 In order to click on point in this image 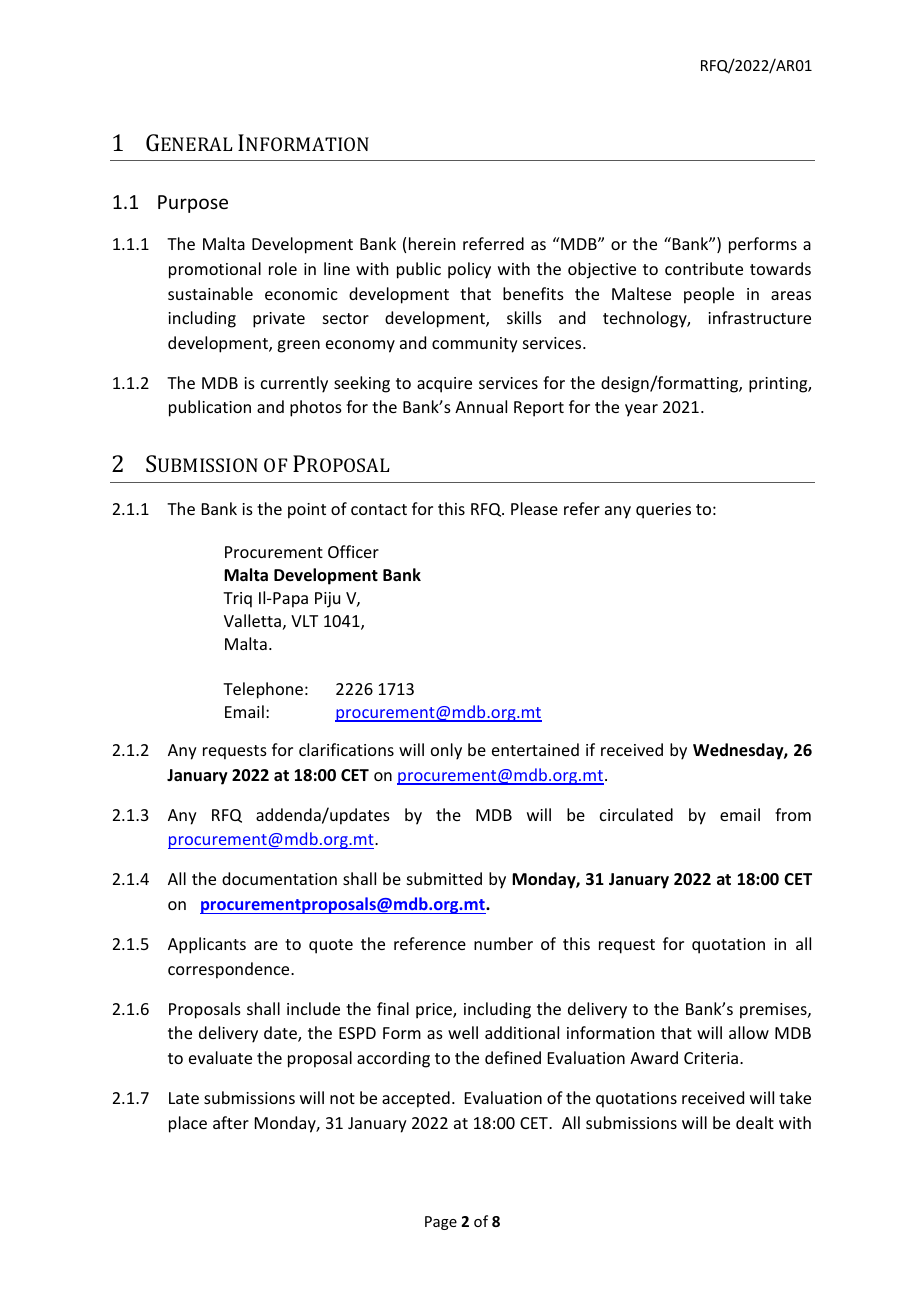, I will do `click(307, 511)`.
